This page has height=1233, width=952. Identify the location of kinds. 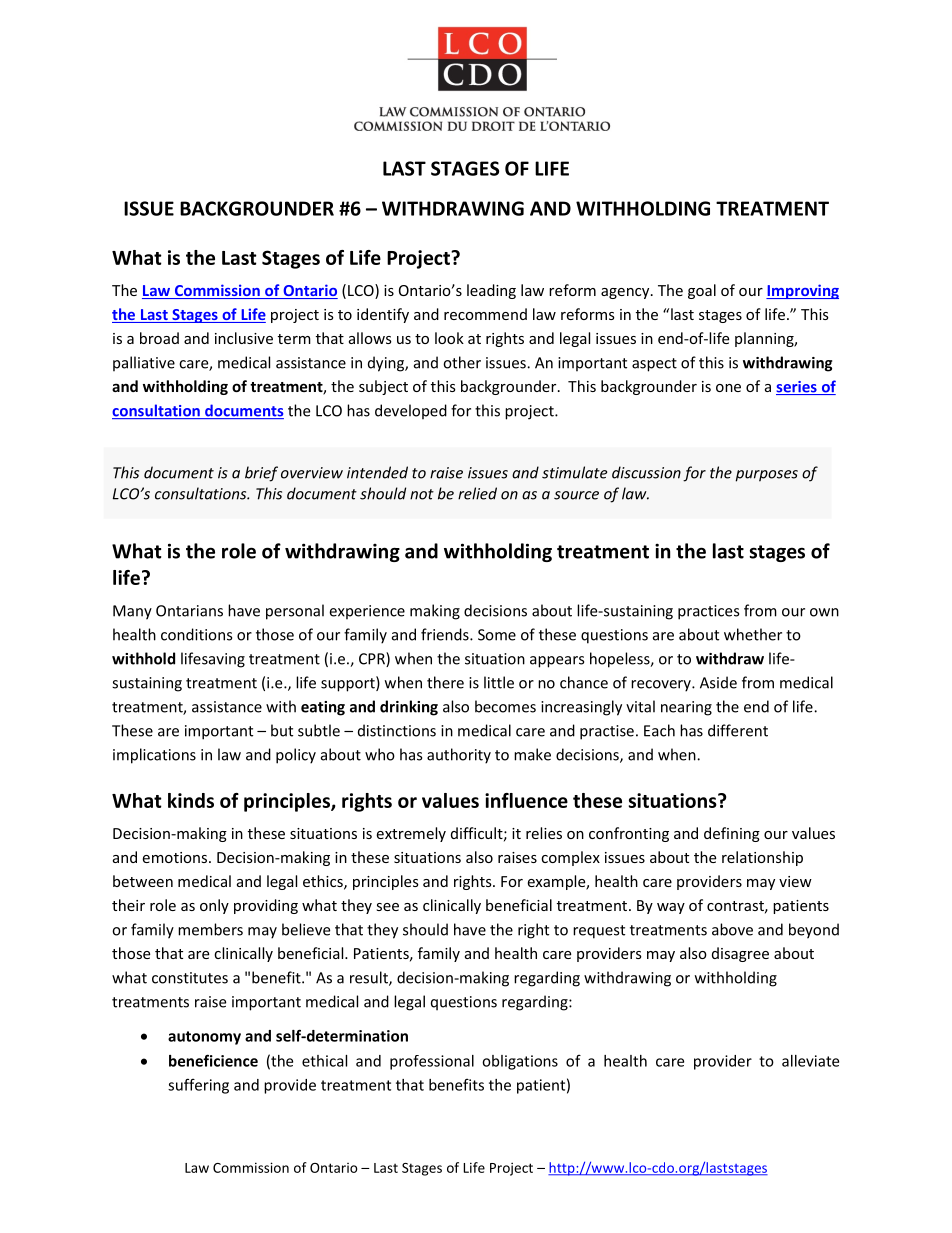
(191, 800).
